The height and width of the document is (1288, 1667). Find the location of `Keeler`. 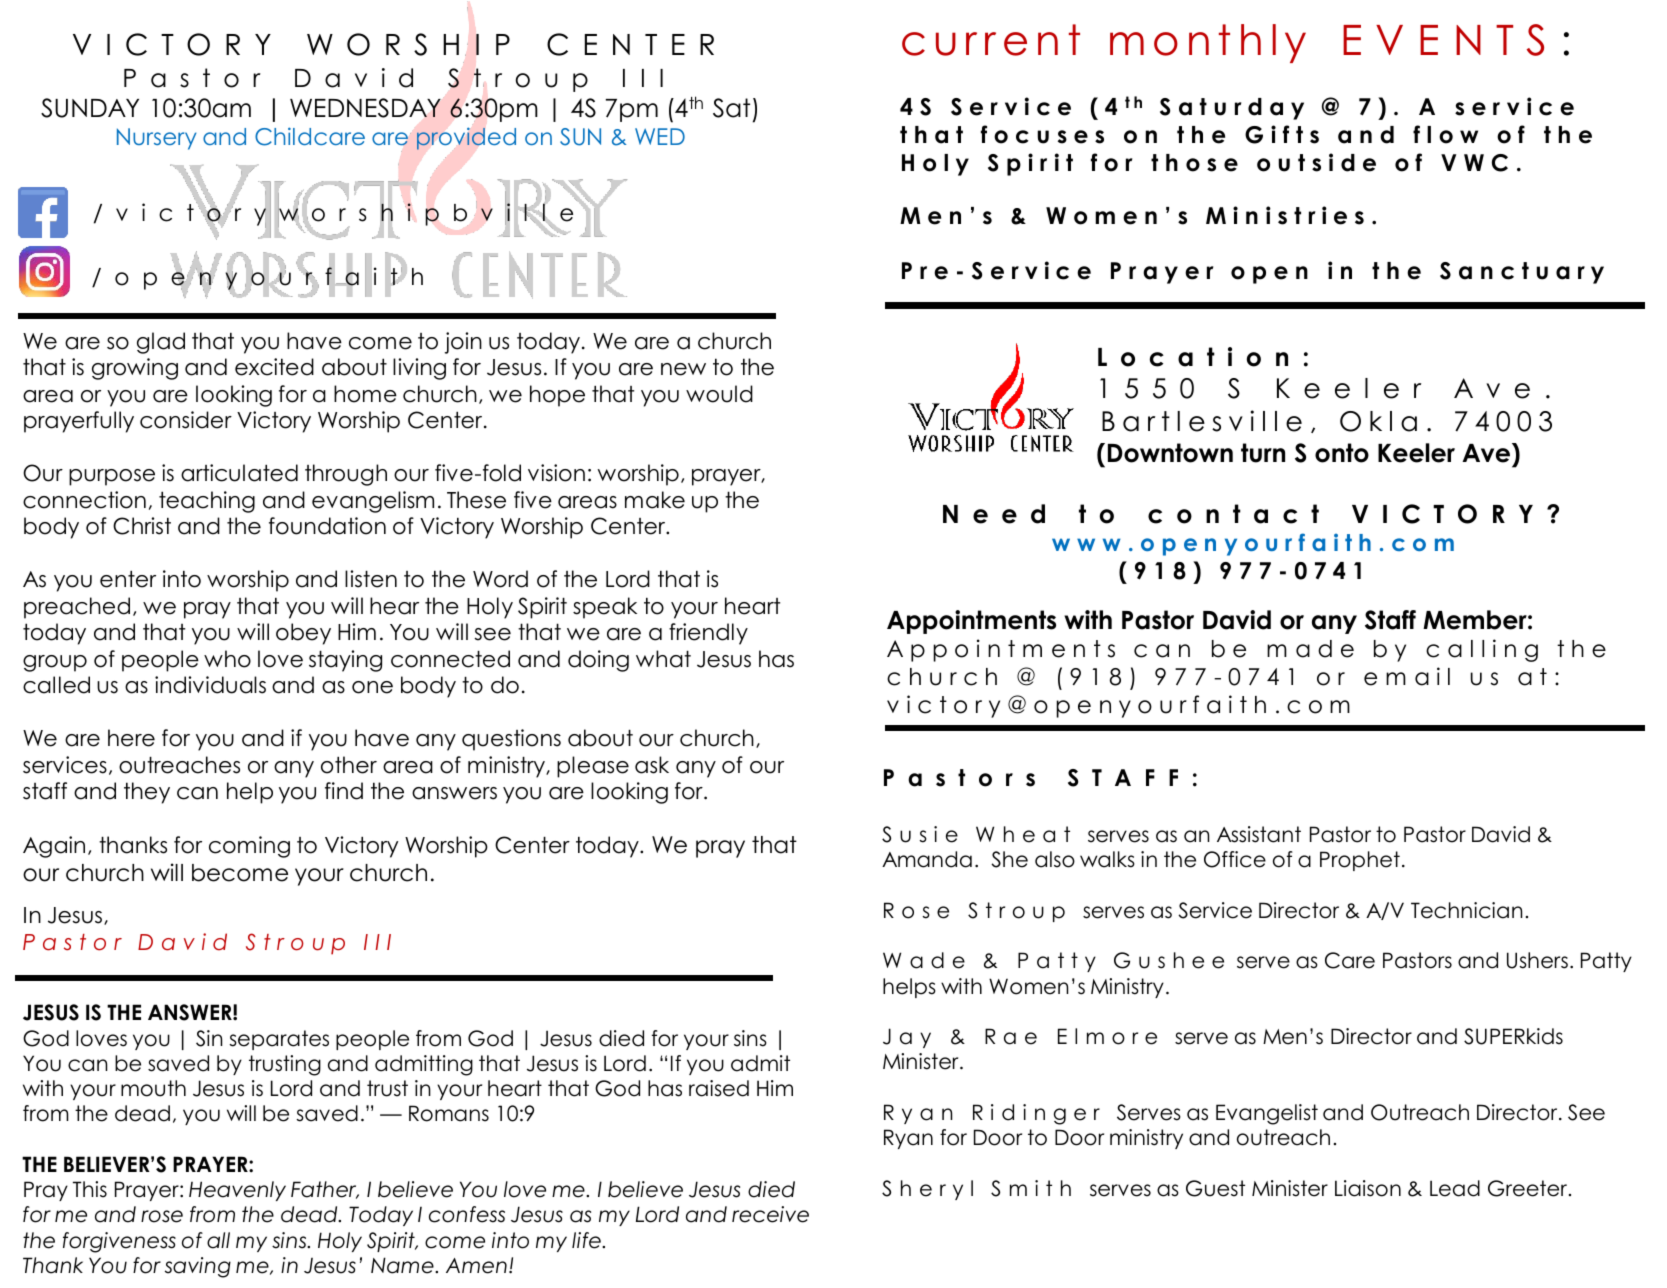

Keeler is located at coordinates (1416, 453).
